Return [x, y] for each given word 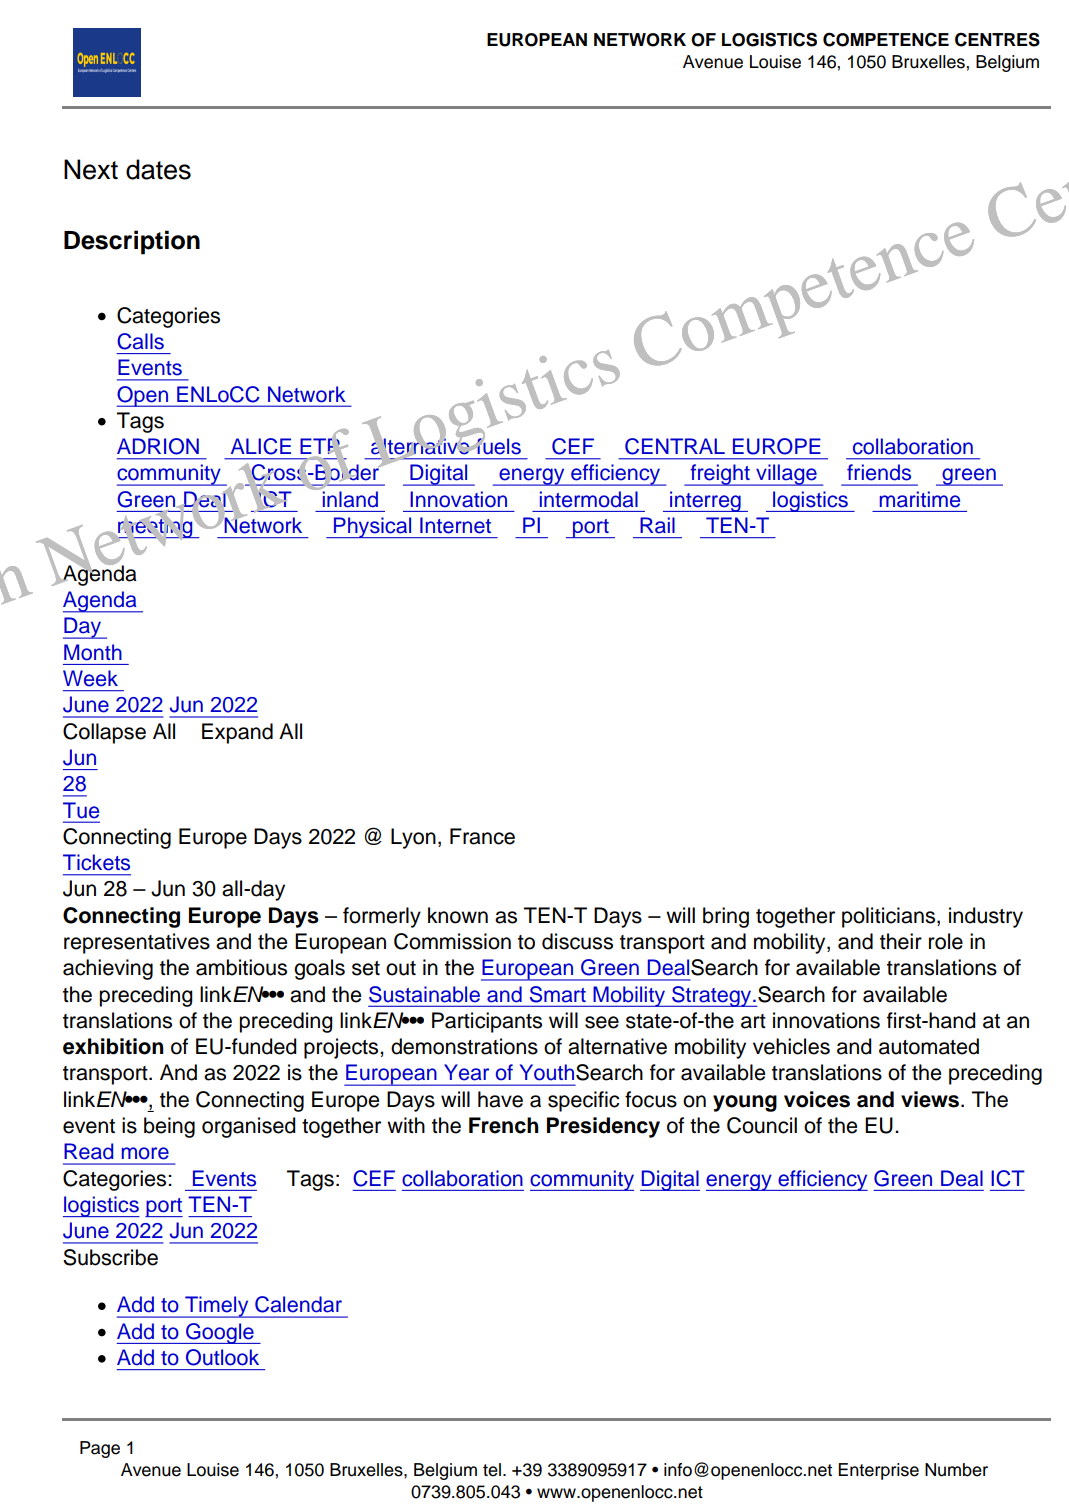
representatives [137, 943]
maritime [920, 499]
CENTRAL [675, 446]
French [504, 1125]
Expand [237, 733]
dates [158, 169]
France [482, 836]
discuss [577, 941]
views [930, 1099]
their [901, 941]
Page [100, 1449]
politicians [890, 917]
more [145, 1153]
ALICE [261, 446]
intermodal [589, 499]
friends [879, 472]
